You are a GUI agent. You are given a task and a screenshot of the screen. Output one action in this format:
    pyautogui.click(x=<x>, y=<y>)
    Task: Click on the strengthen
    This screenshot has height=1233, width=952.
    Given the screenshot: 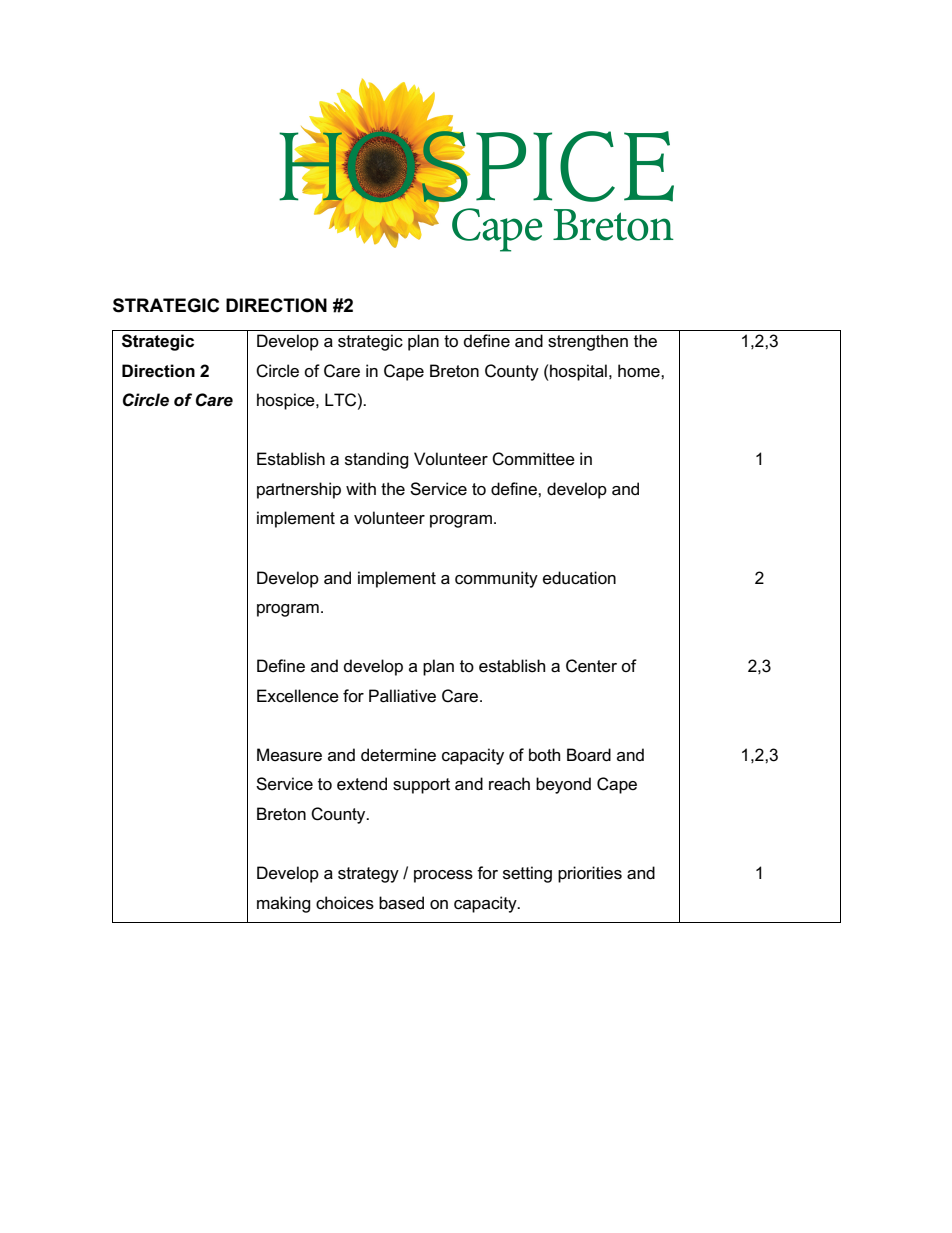 What is the action you would take?
    pyautogui.click(x=588, y=342)
